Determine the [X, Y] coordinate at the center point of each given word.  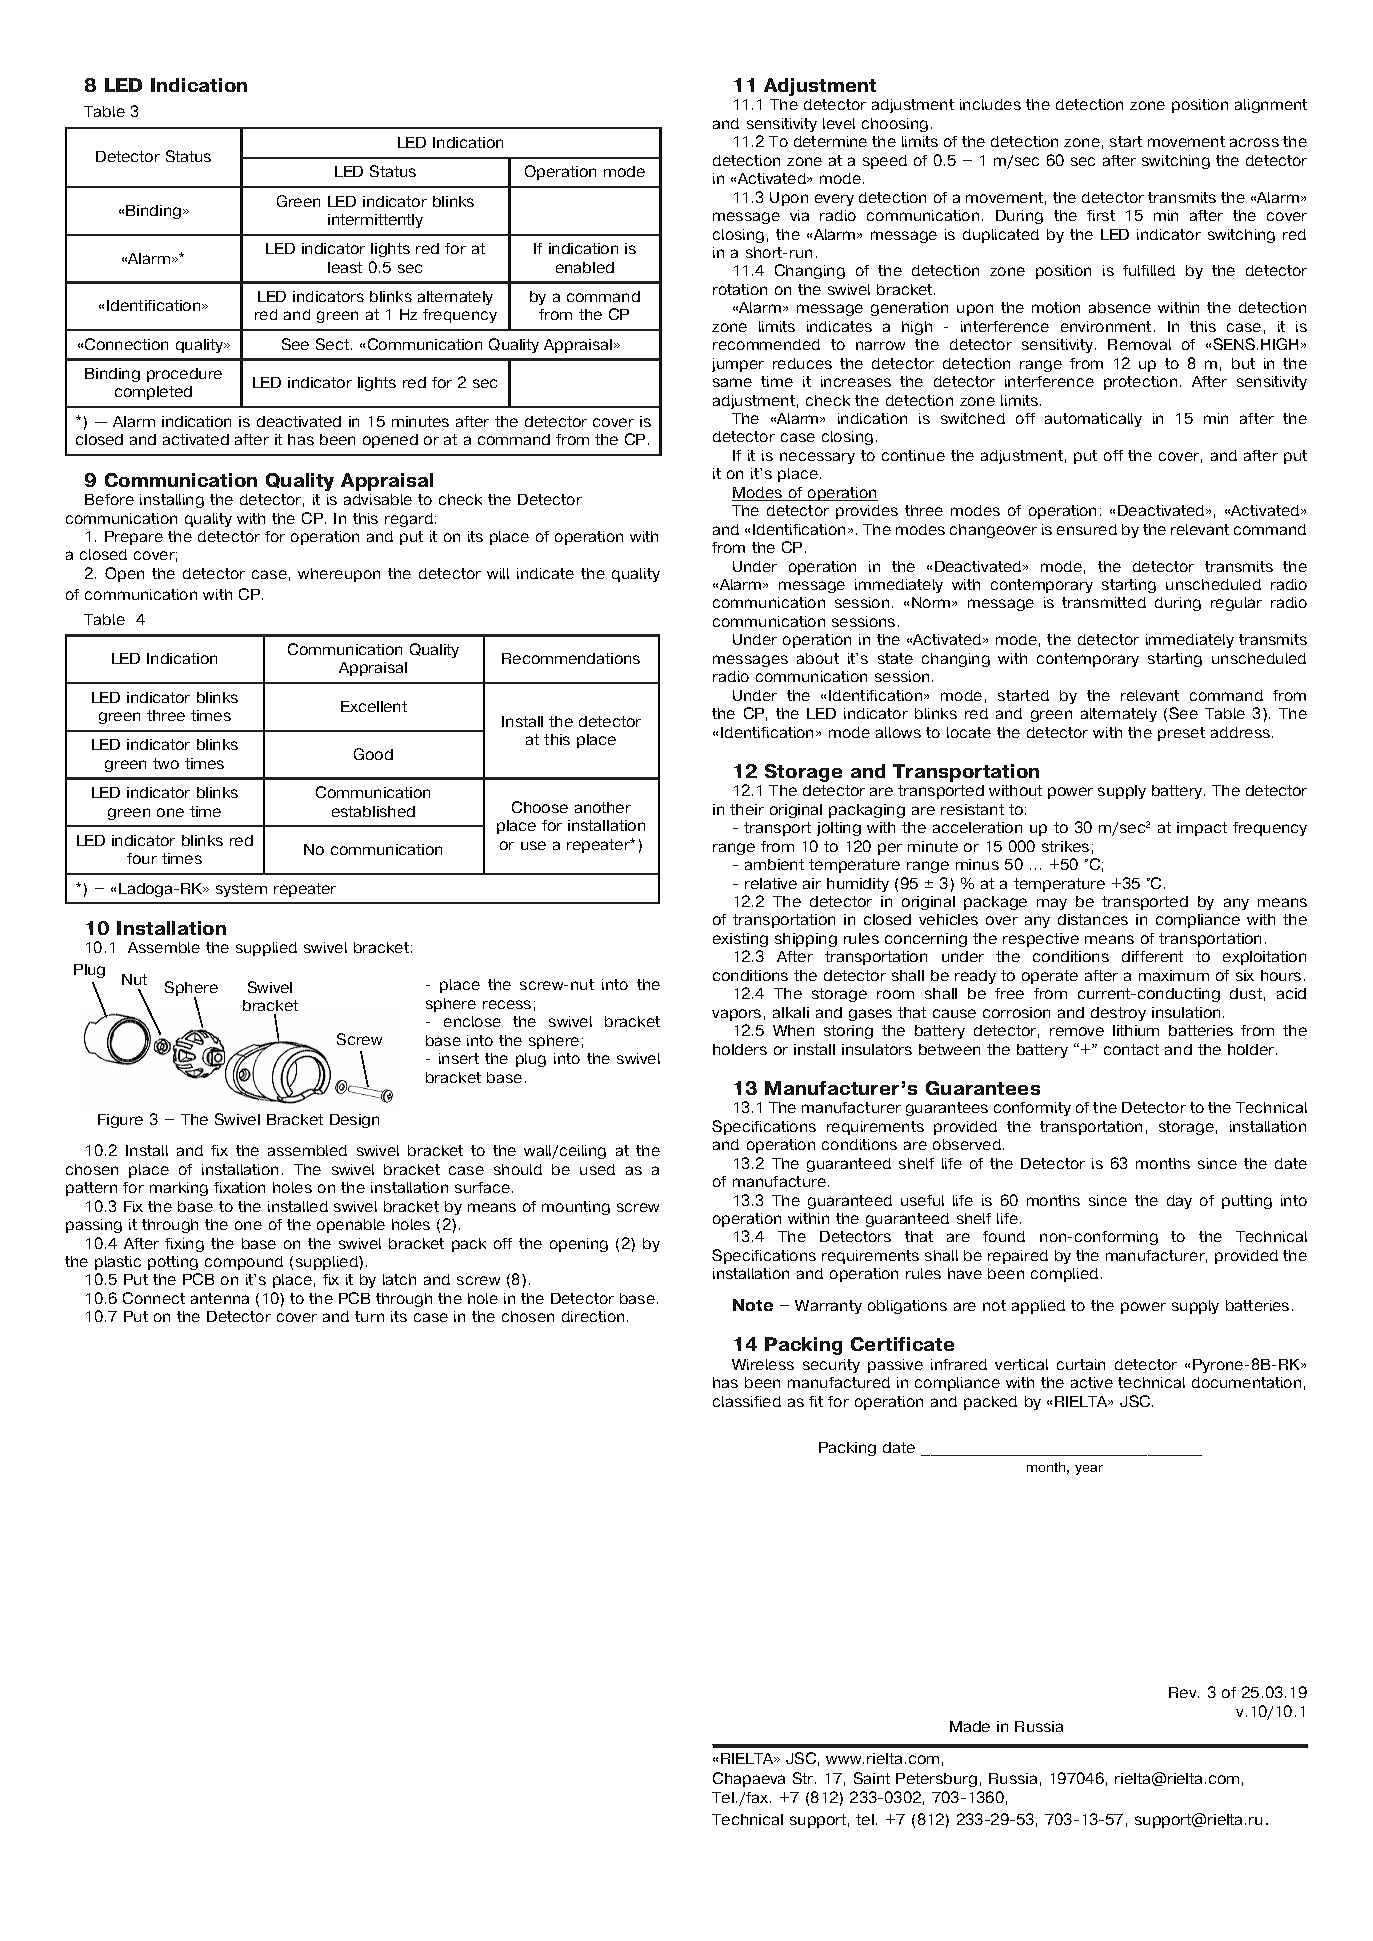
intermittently [375, 221]
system [241, 890]
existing [740, 940]
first [1101, 215]
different [1152, 956]
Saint [872, 1778]
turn [369, 1316]
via [799, 215]
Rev [1184, 1692]
